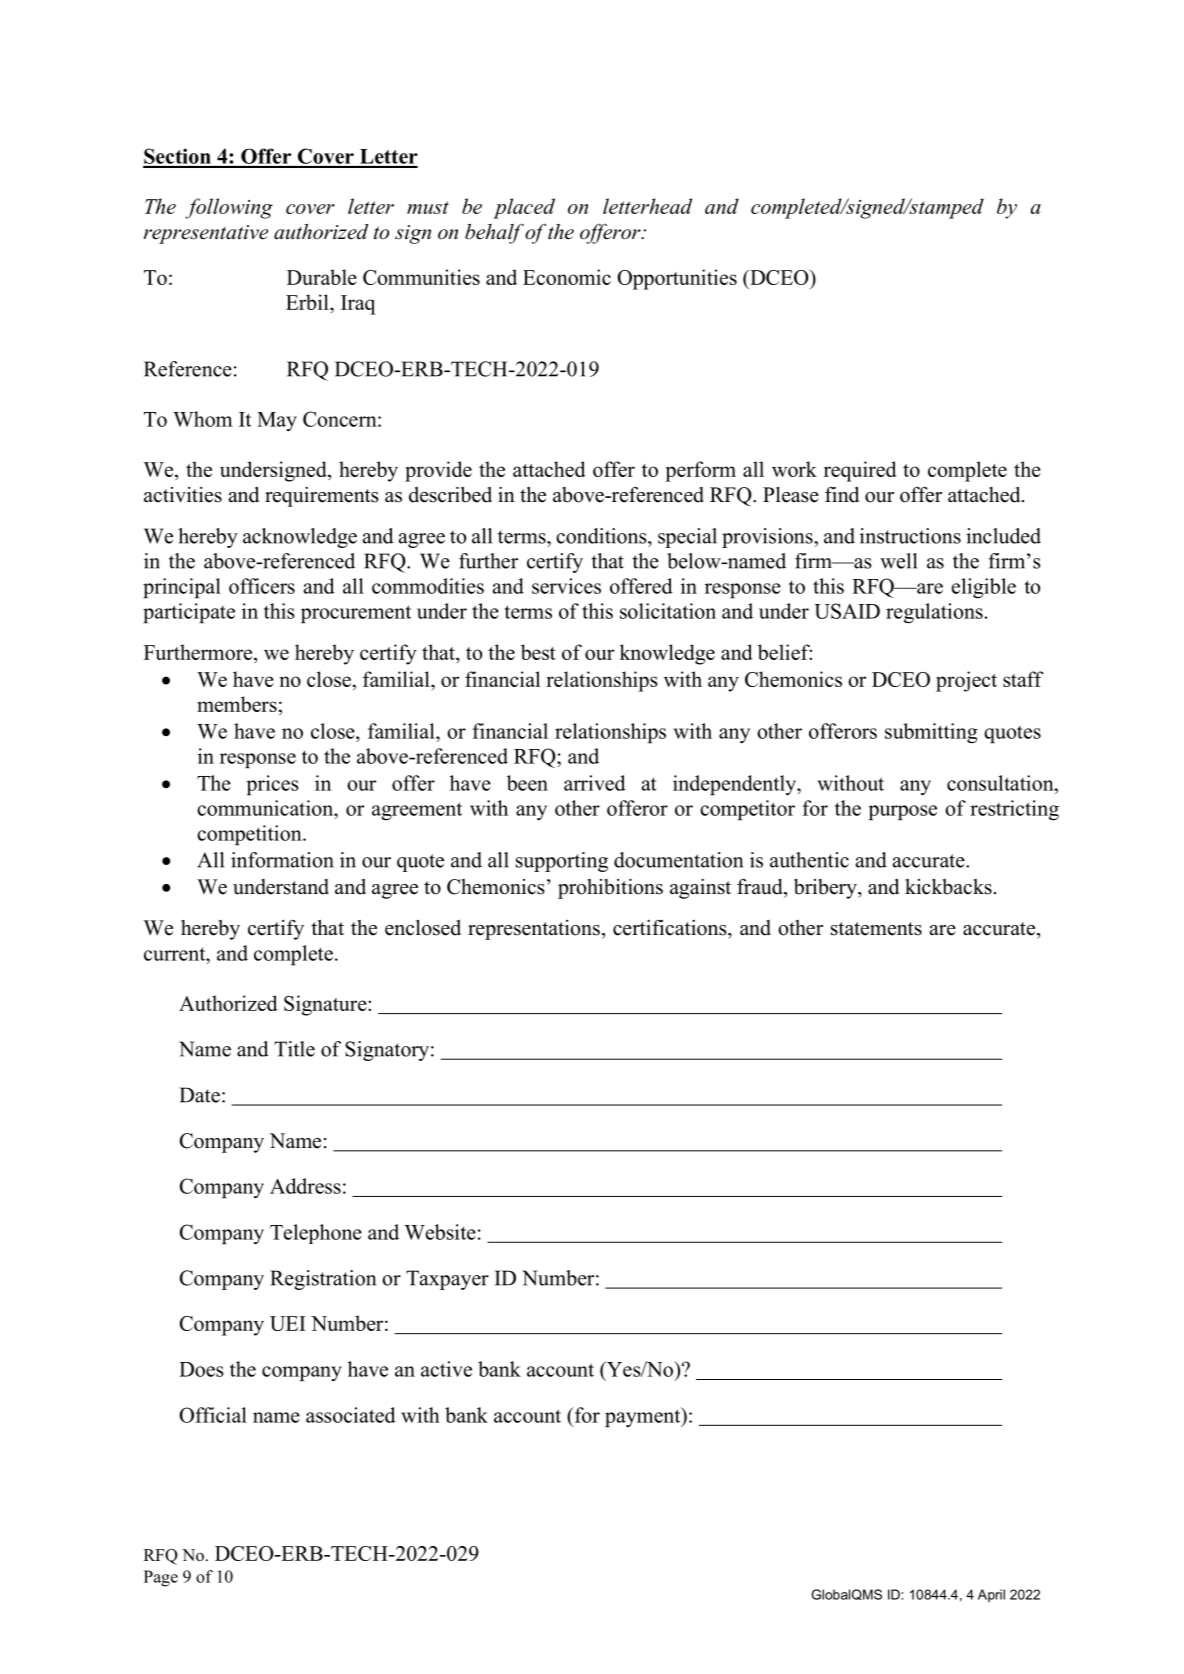 Image resolution: width=1184 pixels, height=1674 pixels. What do you see at coordinates (206, 234) in the image?
I see `representative` at bounding box center [206, 234].
